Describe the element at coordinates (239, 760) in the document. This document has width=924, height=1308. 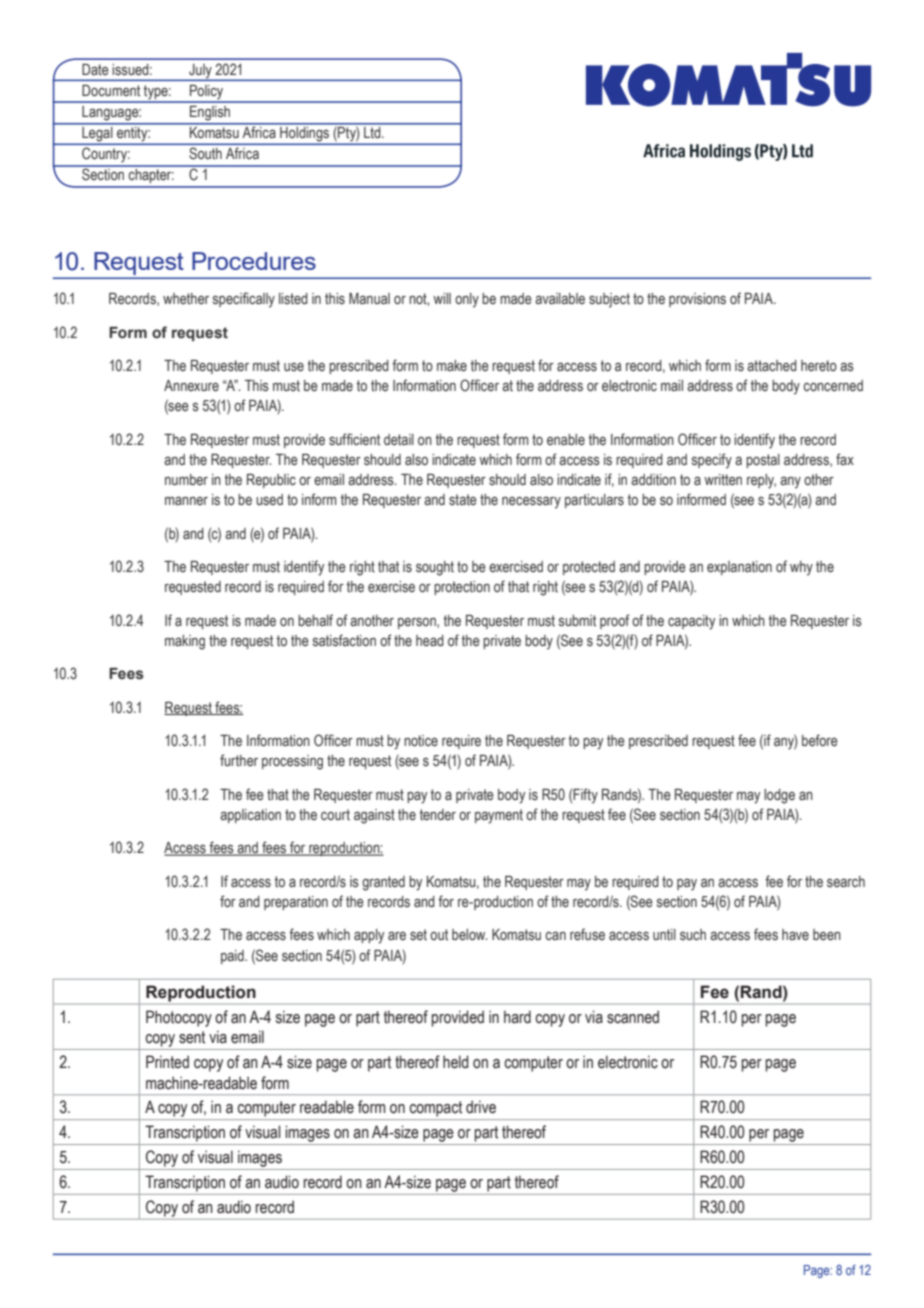
I see `further` at that location.
